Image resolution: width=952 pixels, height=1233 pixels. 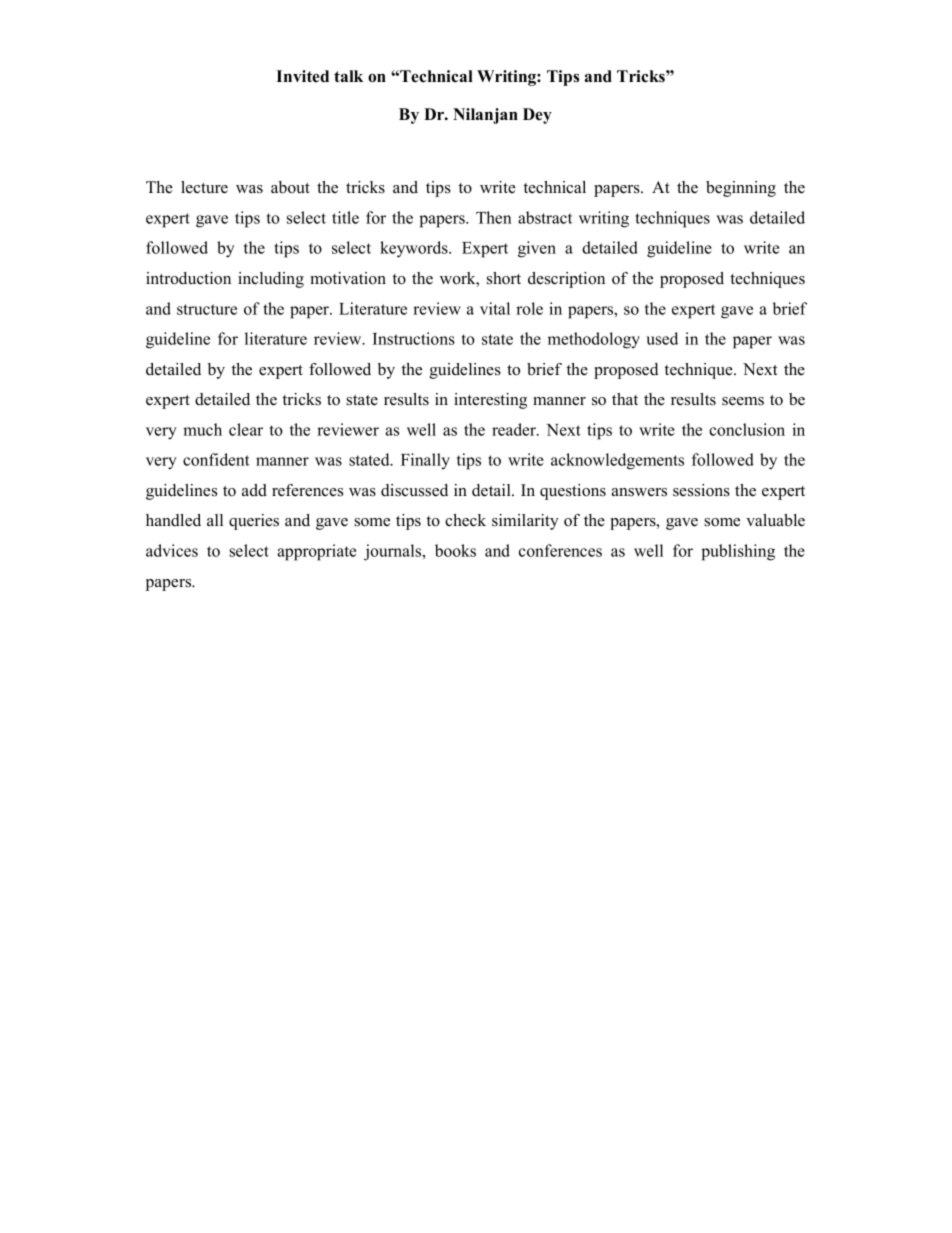 I want to click on abstract, so click(x=545, y=217).
